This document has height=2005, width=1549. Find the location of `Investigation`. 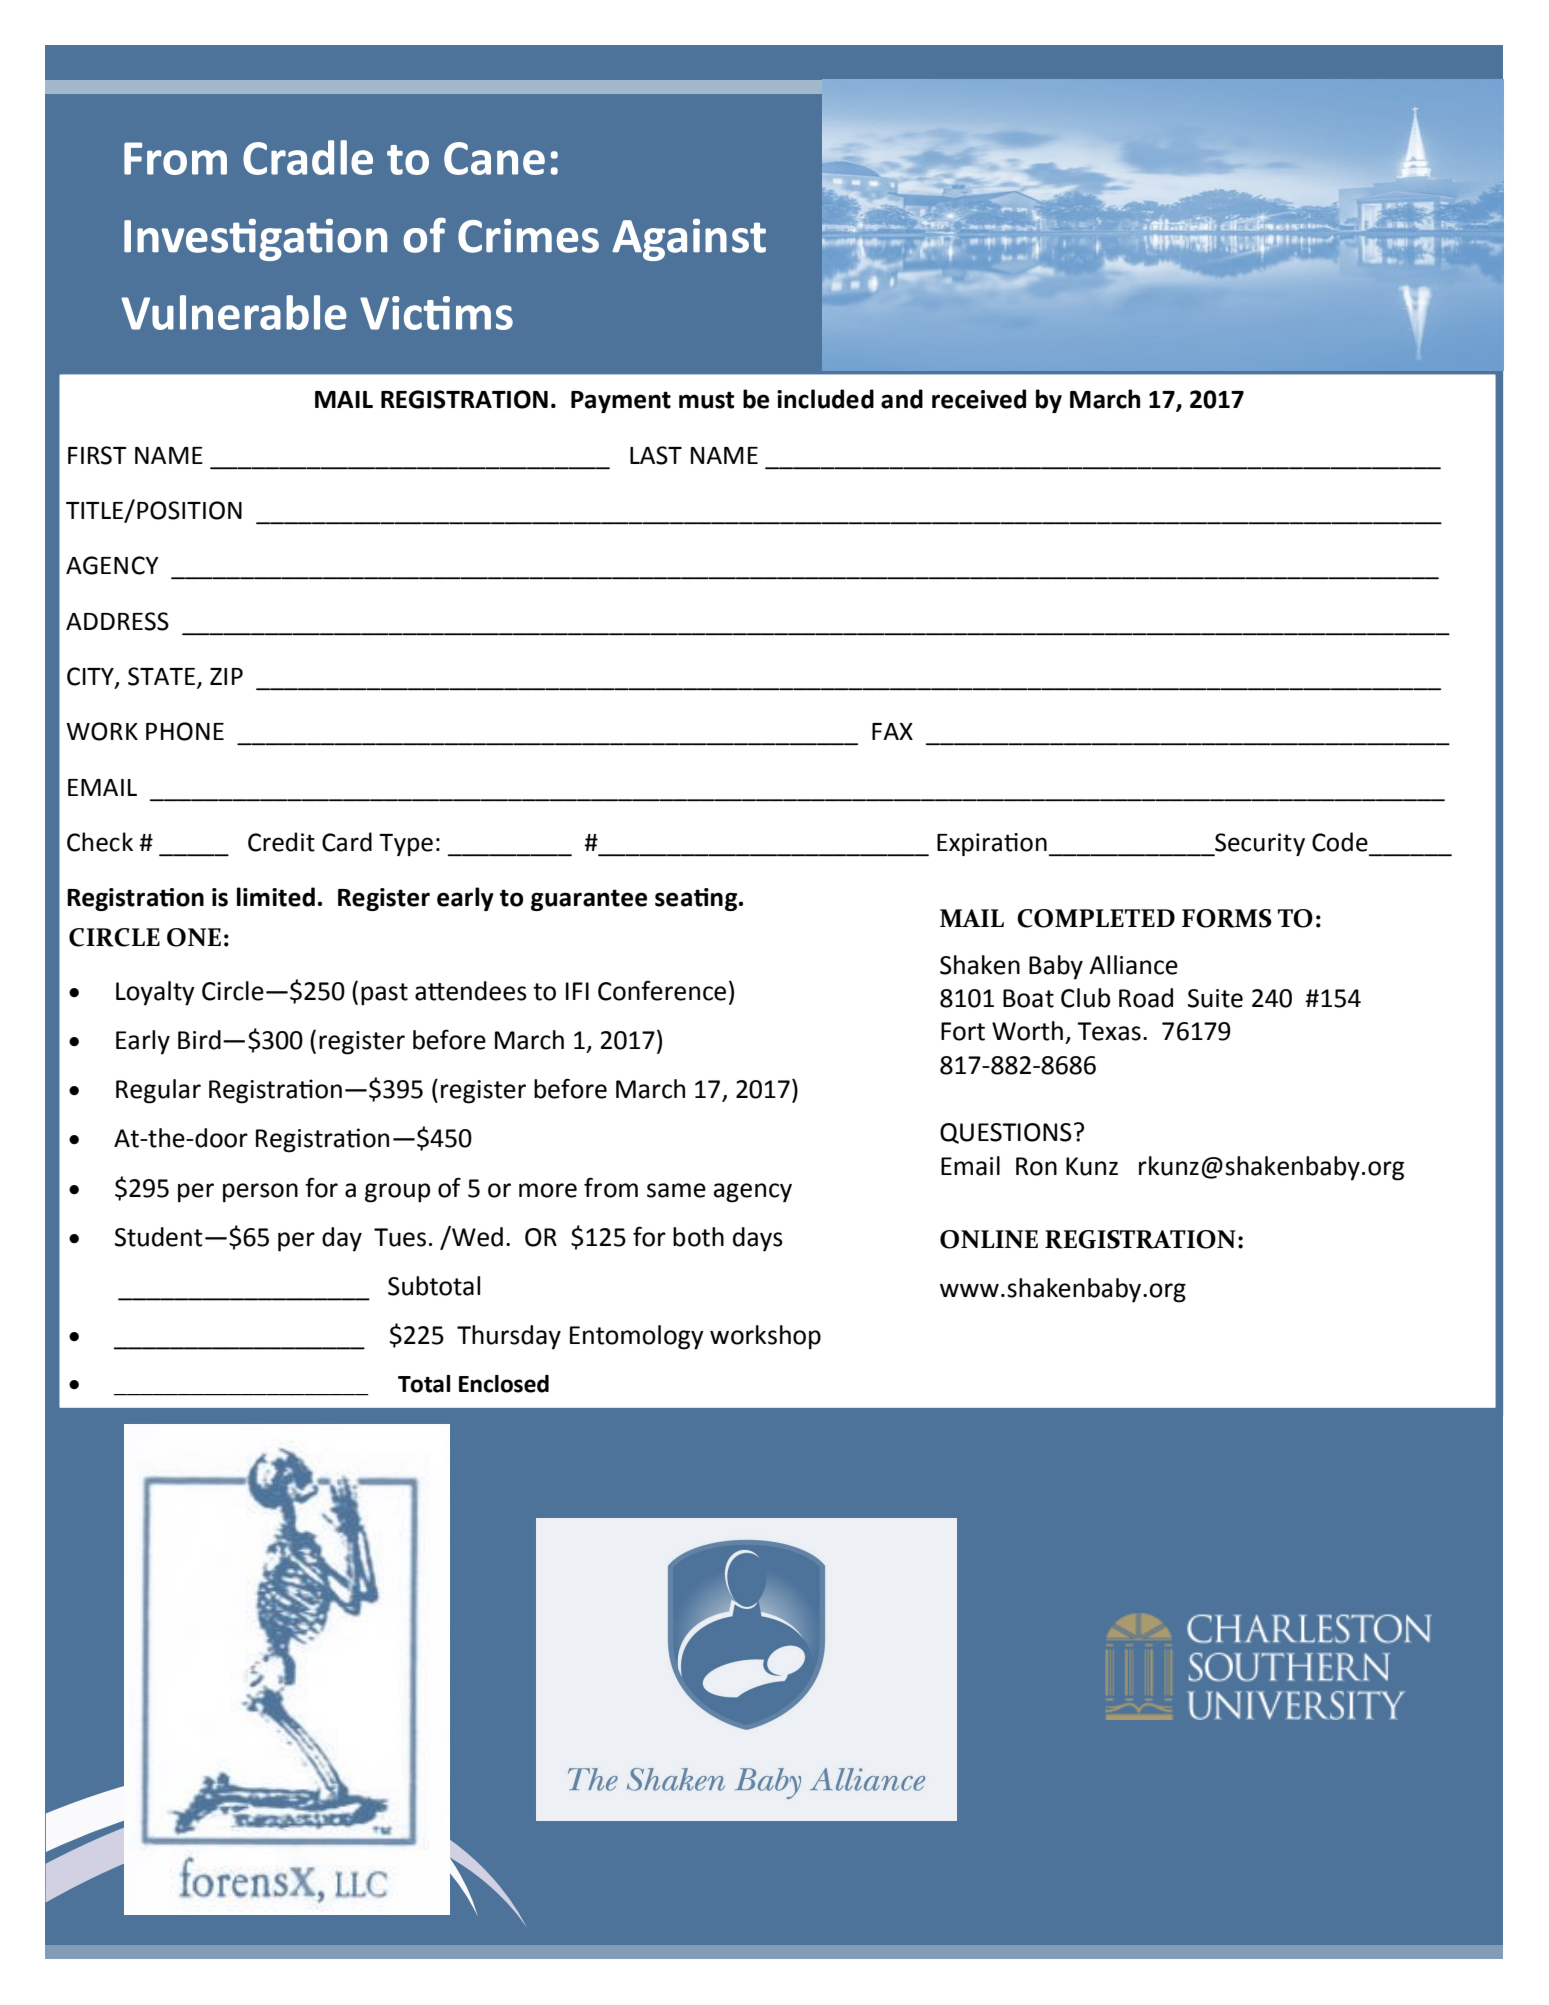

Investigation is located at coordinates (255, 240).
